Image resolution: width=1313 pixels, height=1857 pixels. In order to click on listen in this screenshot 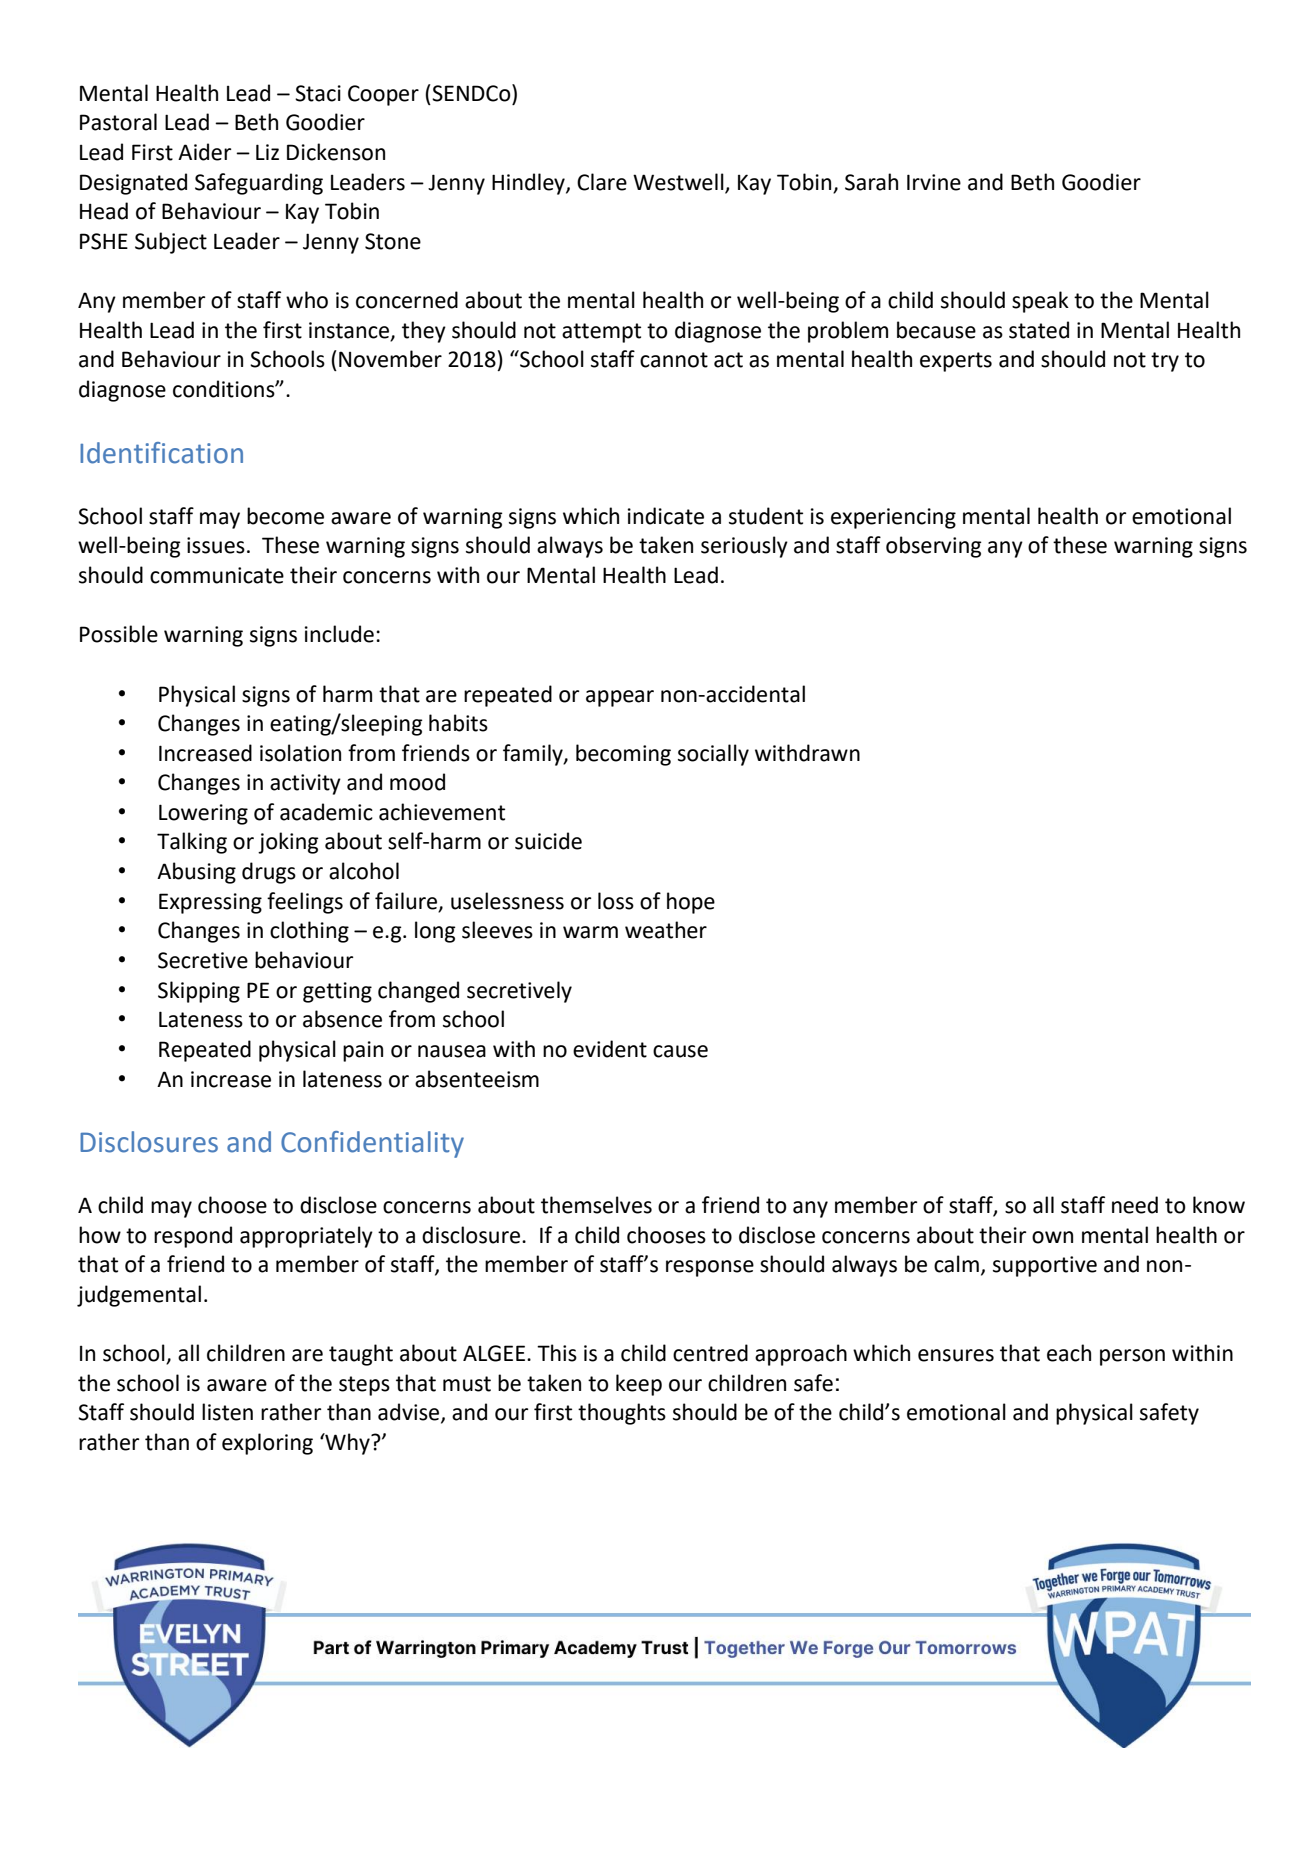, I will do `click(227, 1412)`.
